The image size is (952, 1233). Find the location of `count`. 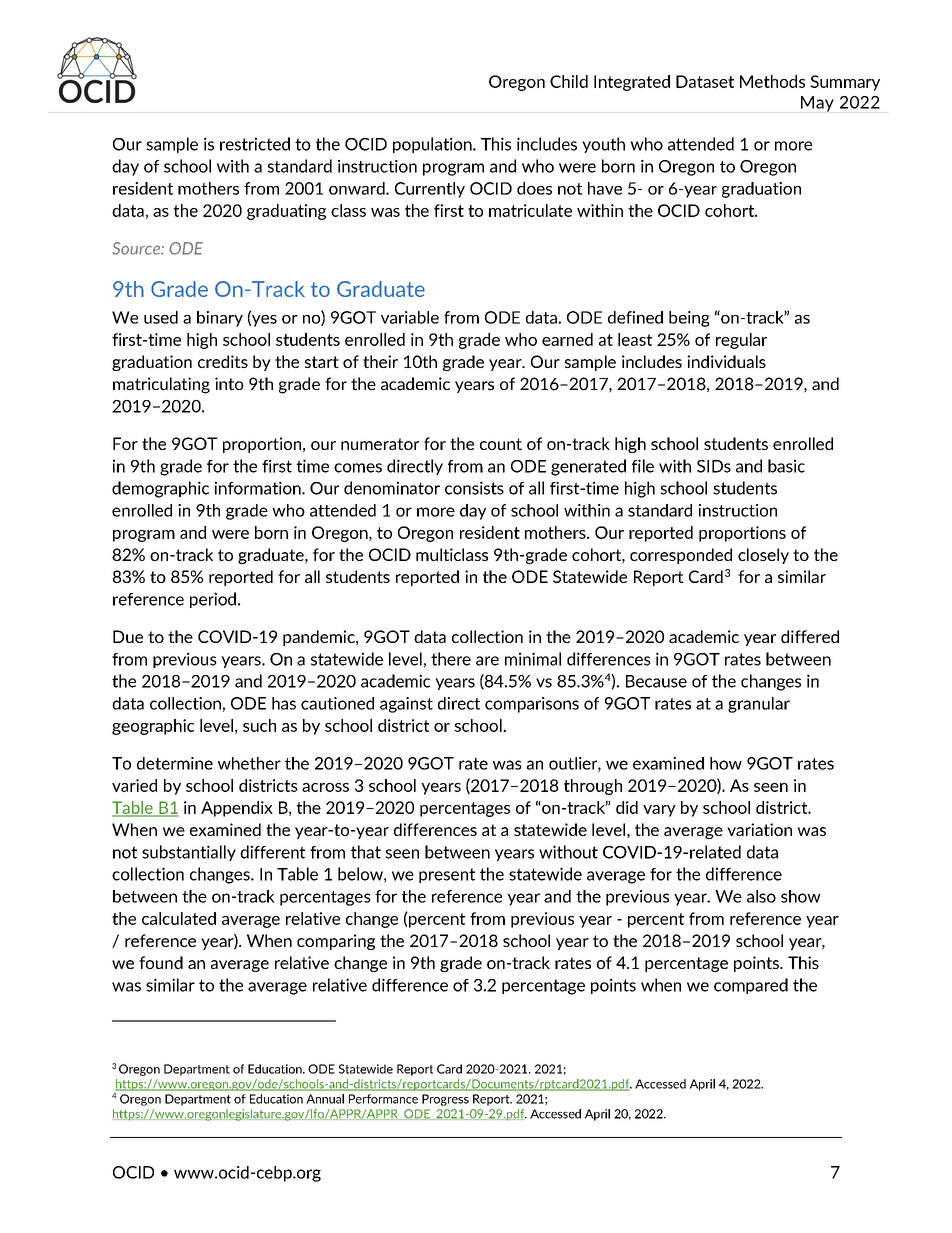

count is located at coordinates (501, 444).
